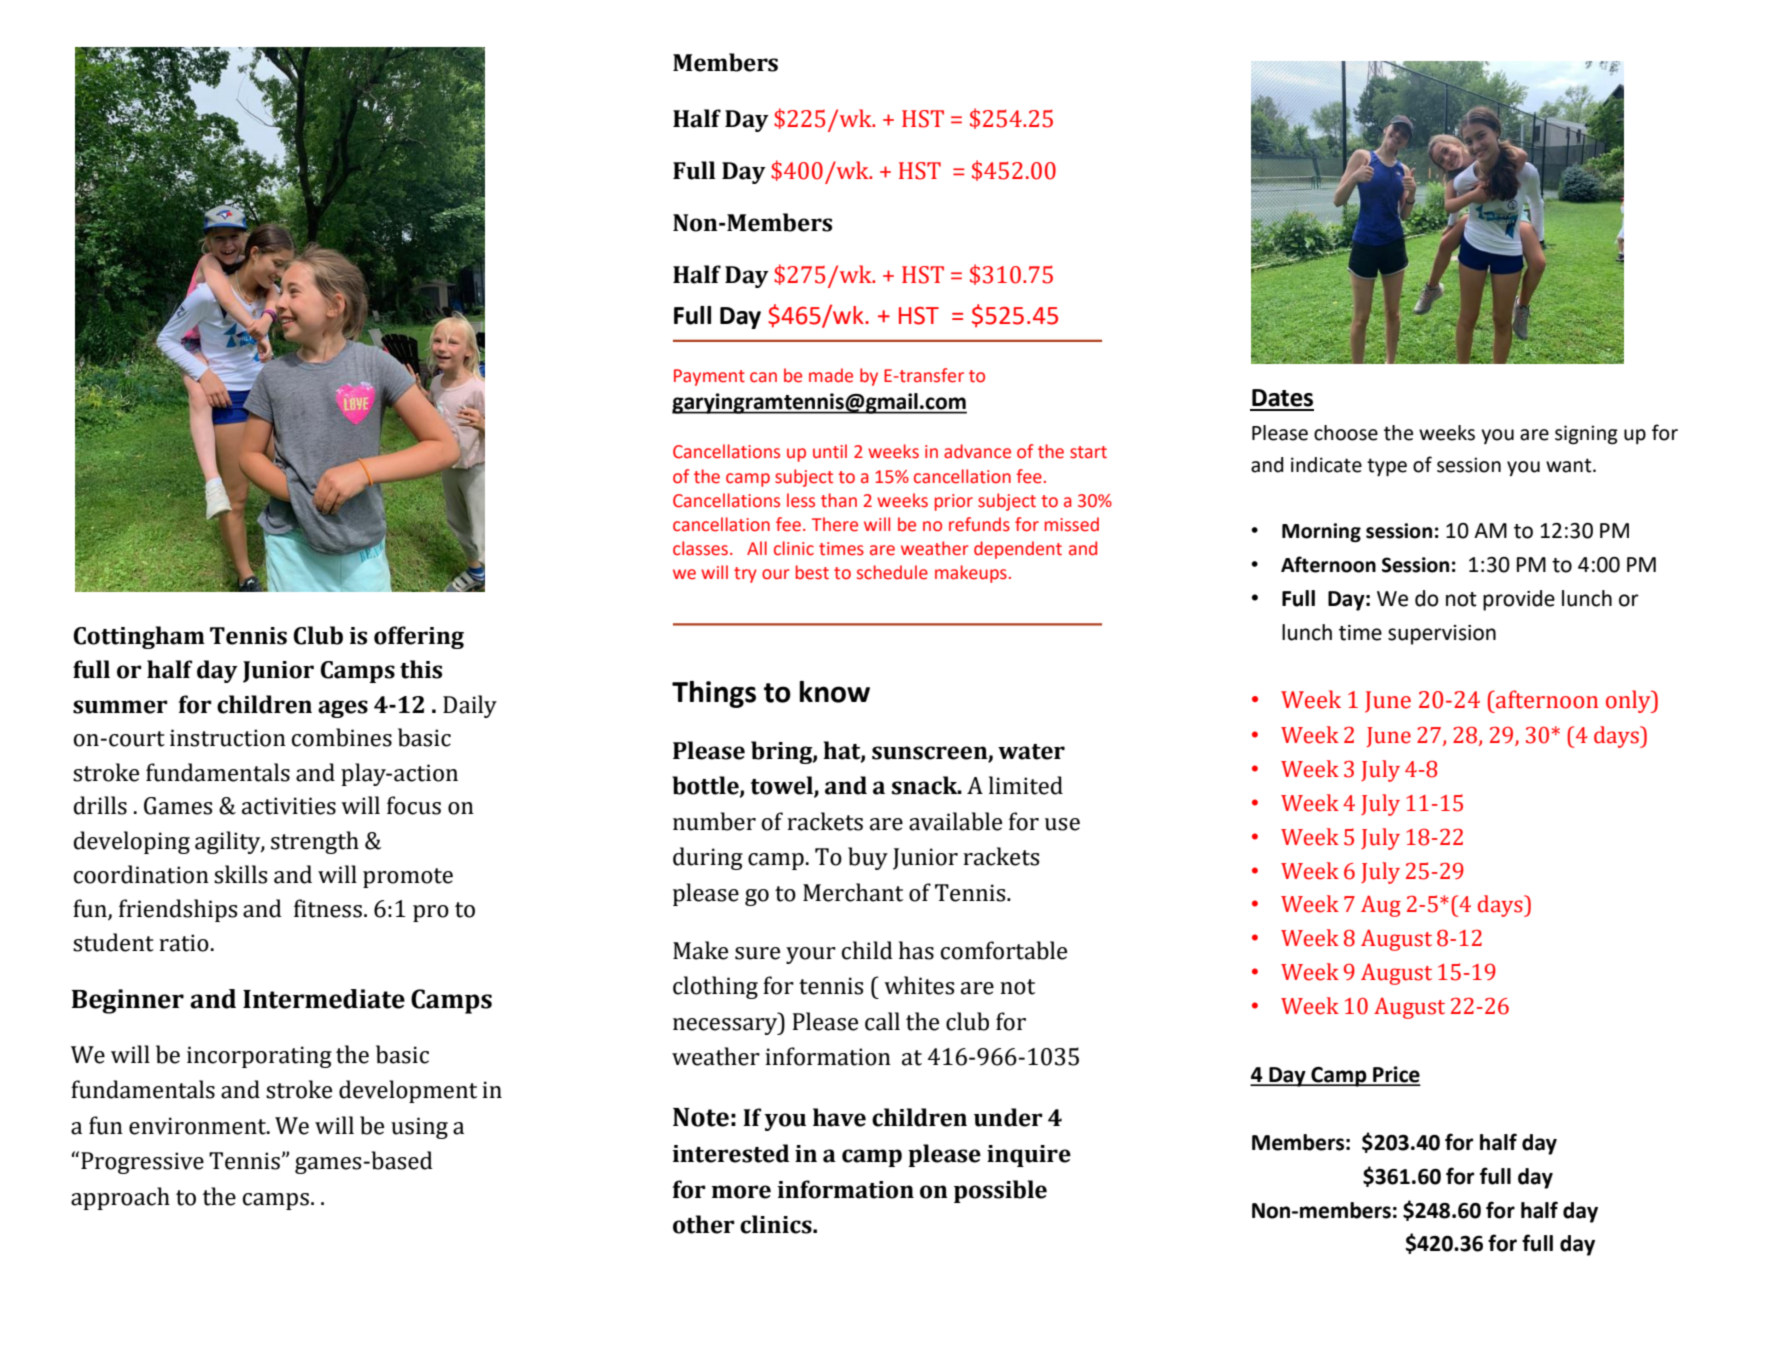  What do you see at coordinates (289, 806) in the image?
I see `activities` at bounding box center [289, 806].
